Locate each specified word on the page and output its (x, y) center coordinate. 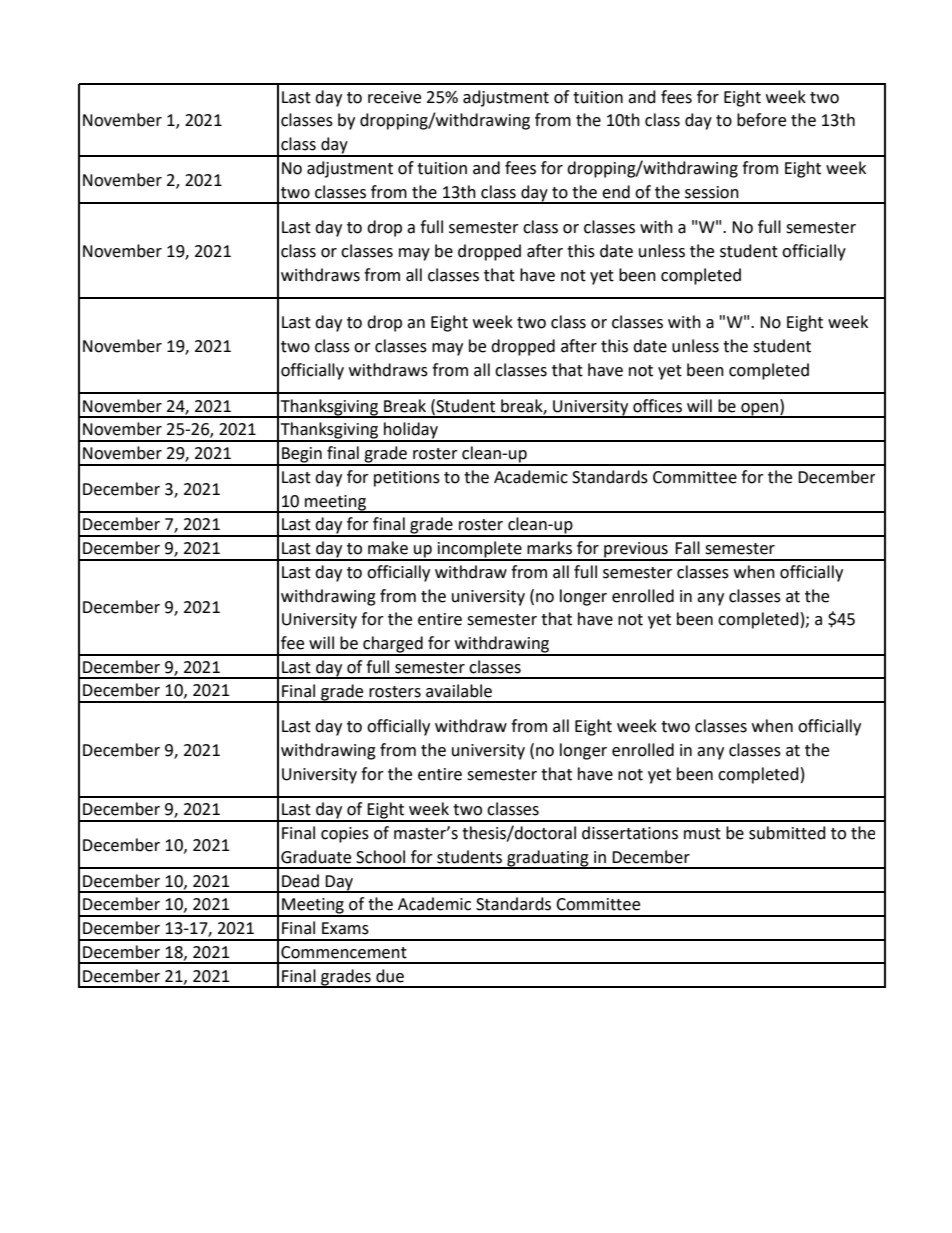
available (459, 691)
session (712, 192)
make (388, 548)
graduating (548, 859)
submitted (787, 833)
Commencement (344, 952)
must (702, 834)
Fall (687, 548)
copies (345, 835)
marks (549, 548)
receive (394, 97)
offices (657, 406)
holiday (411, 431)
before (761, 120)
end (616, 192)
